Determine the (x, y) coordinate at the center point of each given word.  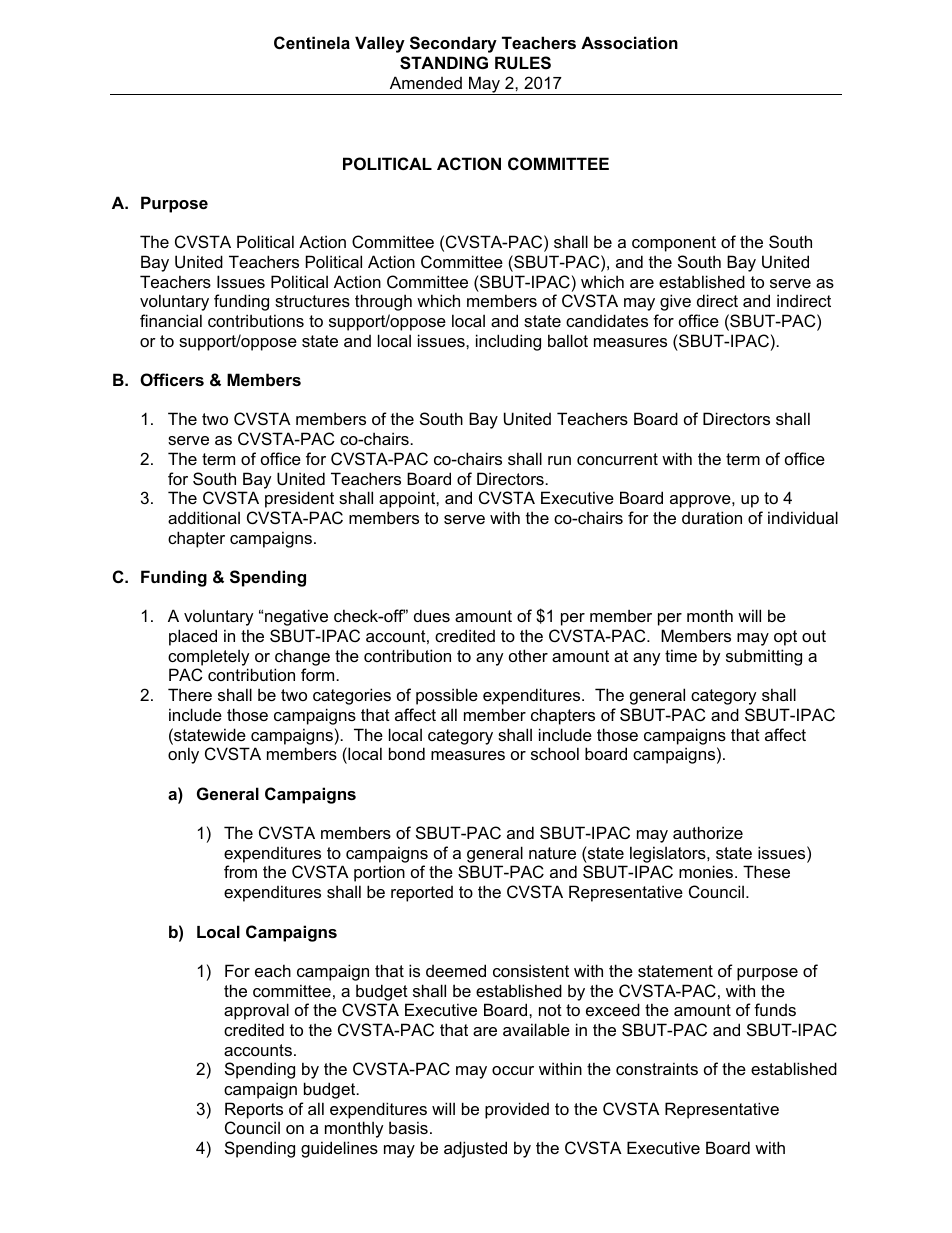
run (559, 460)
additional (204, 517)
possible (447, 696)
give (675, 302)
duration (712, 517)
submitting (764, 657)
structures (312, 301)
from (240, 871)
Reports (254, 1110)
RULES (523, 63)
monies (707, 871)
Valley (380, 44)
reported (422, 894)
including (508, 342)
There (190, 694)
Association (629, 42)
